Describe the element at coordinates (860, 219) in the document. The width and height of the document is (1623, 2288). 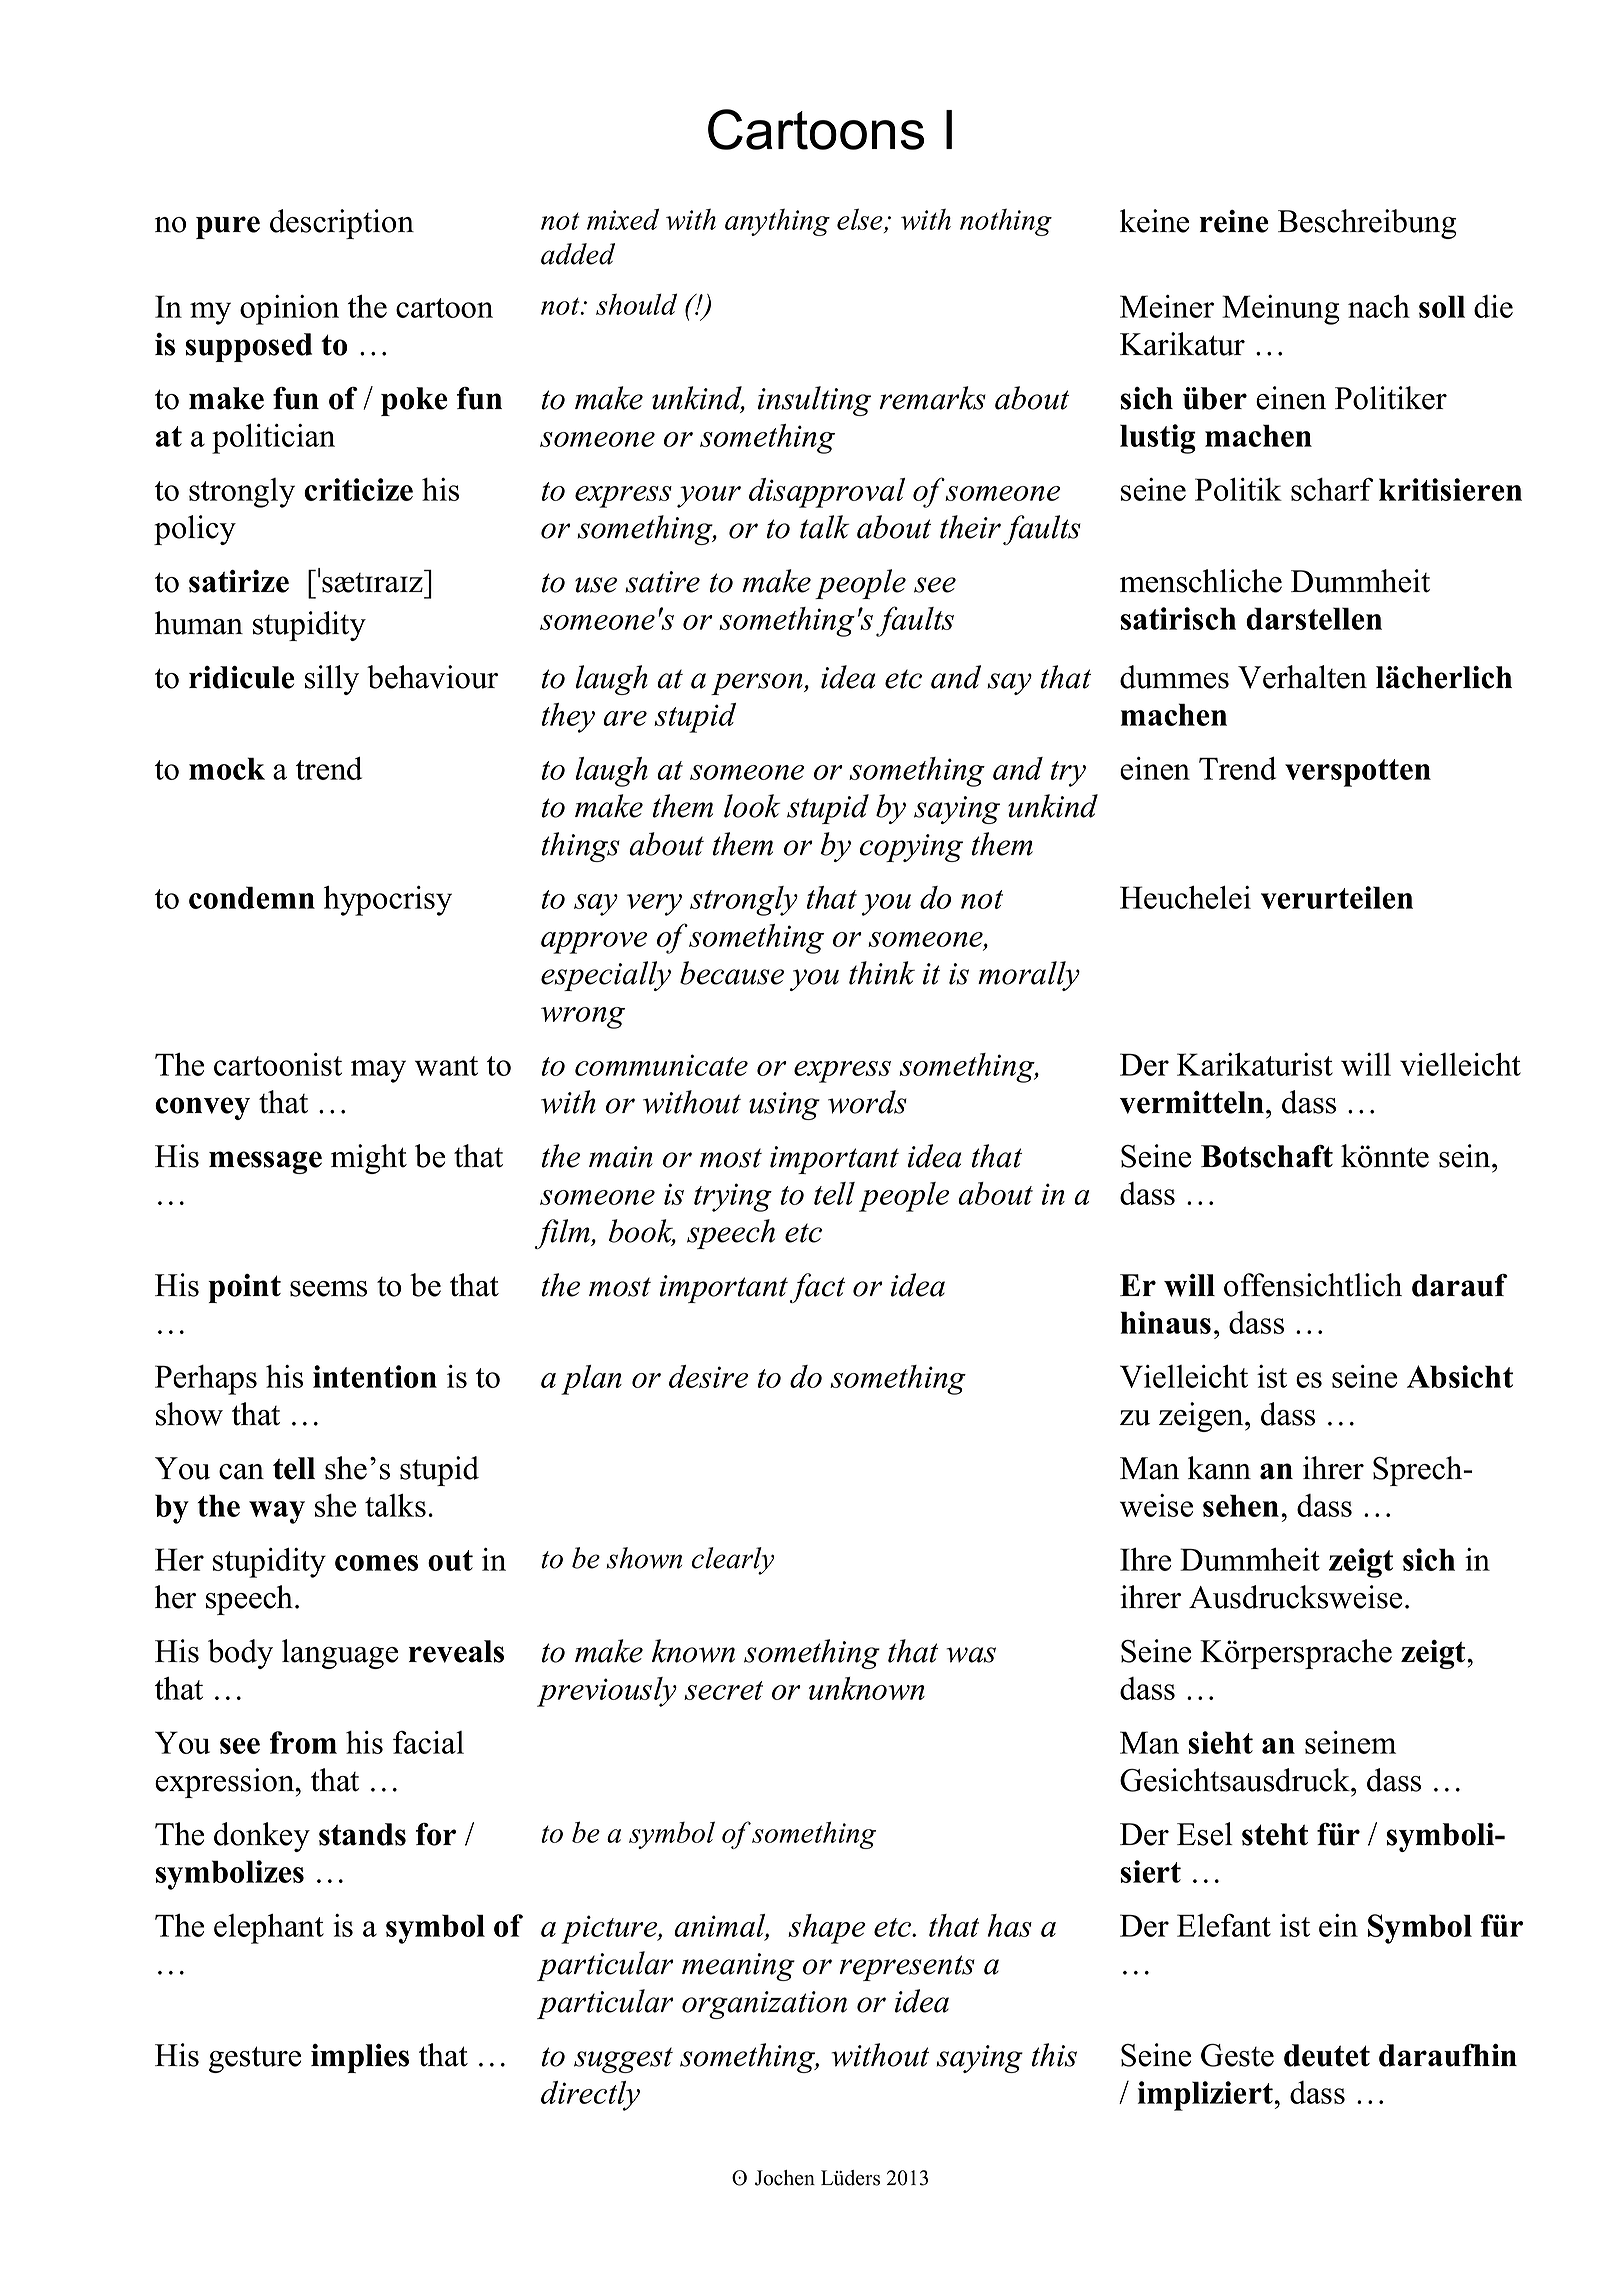
I see `else` at that location.
